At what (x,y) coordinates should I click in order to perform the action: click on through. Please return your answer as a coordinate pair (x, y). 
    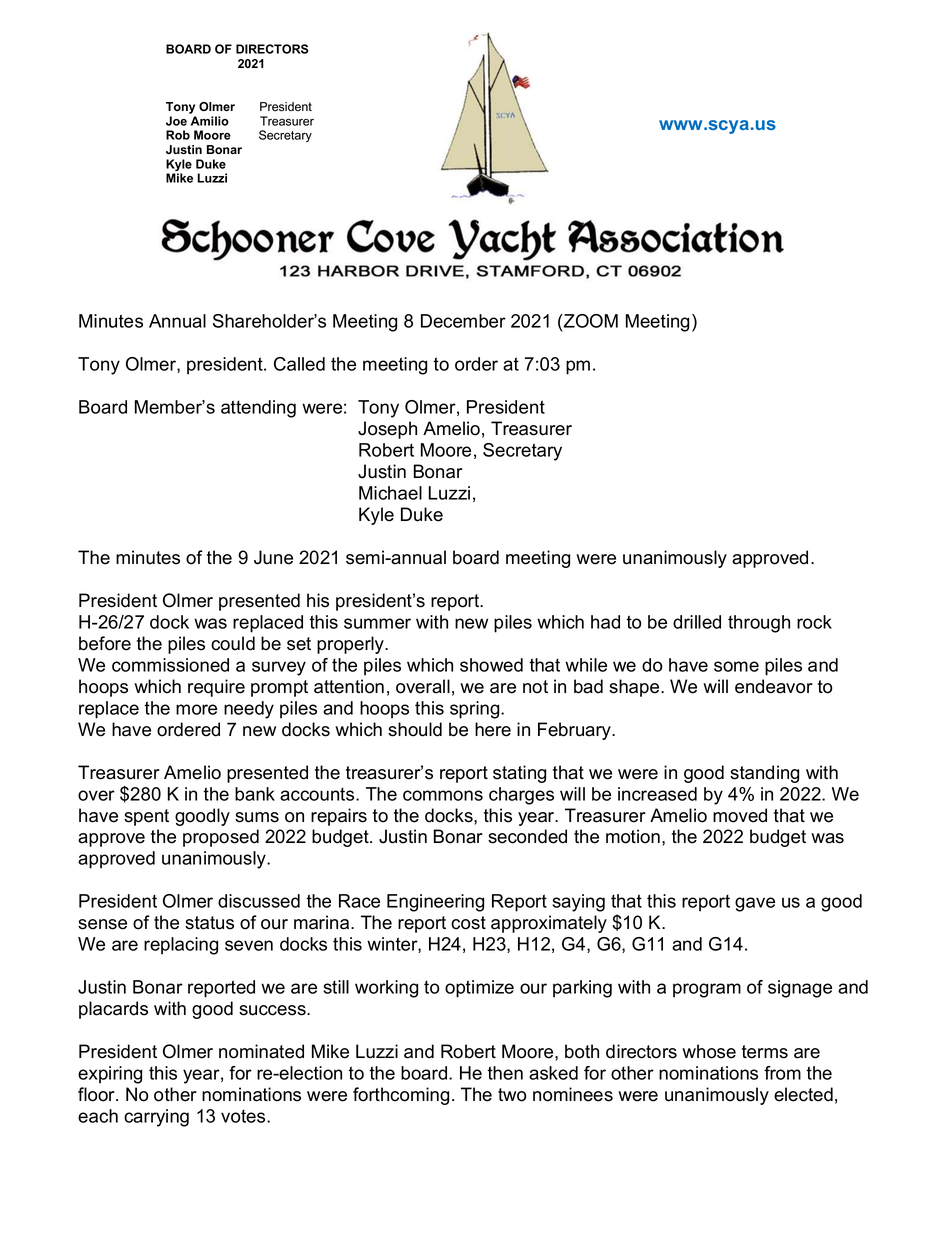
    Looking at the image, I should click on (759, 624).
